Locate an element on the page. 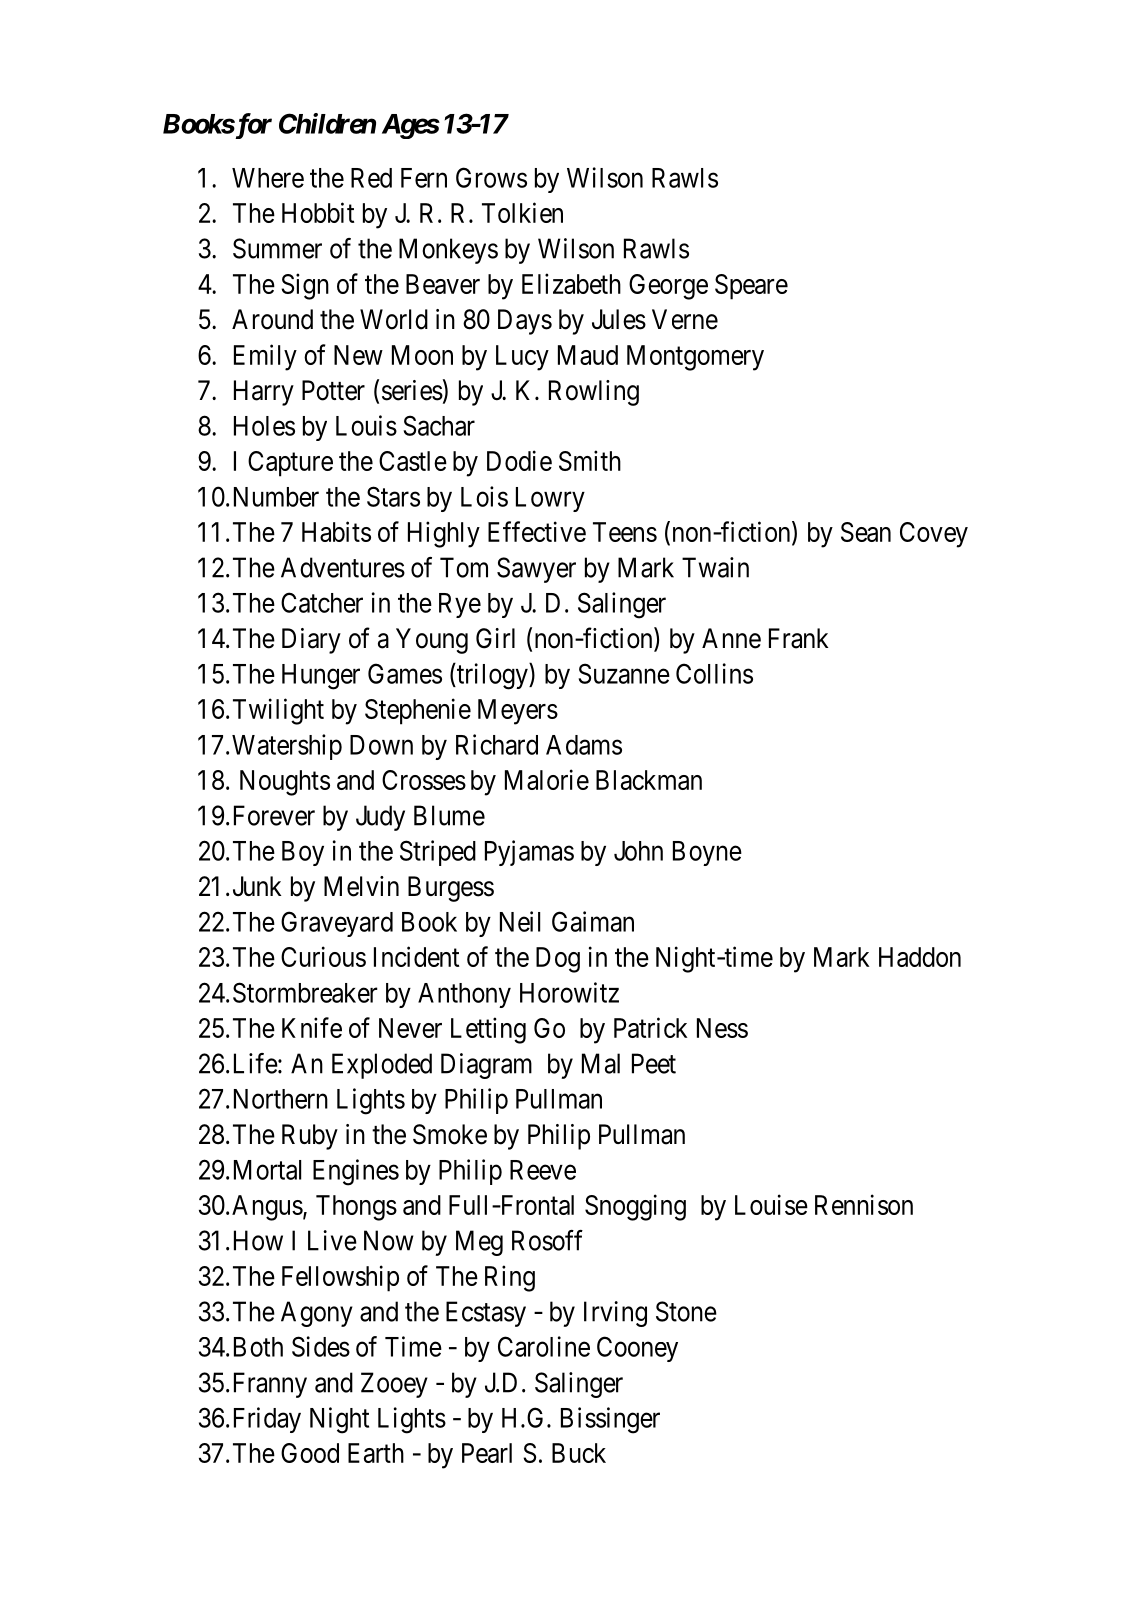  Red is located at coordinates (371, 178).
